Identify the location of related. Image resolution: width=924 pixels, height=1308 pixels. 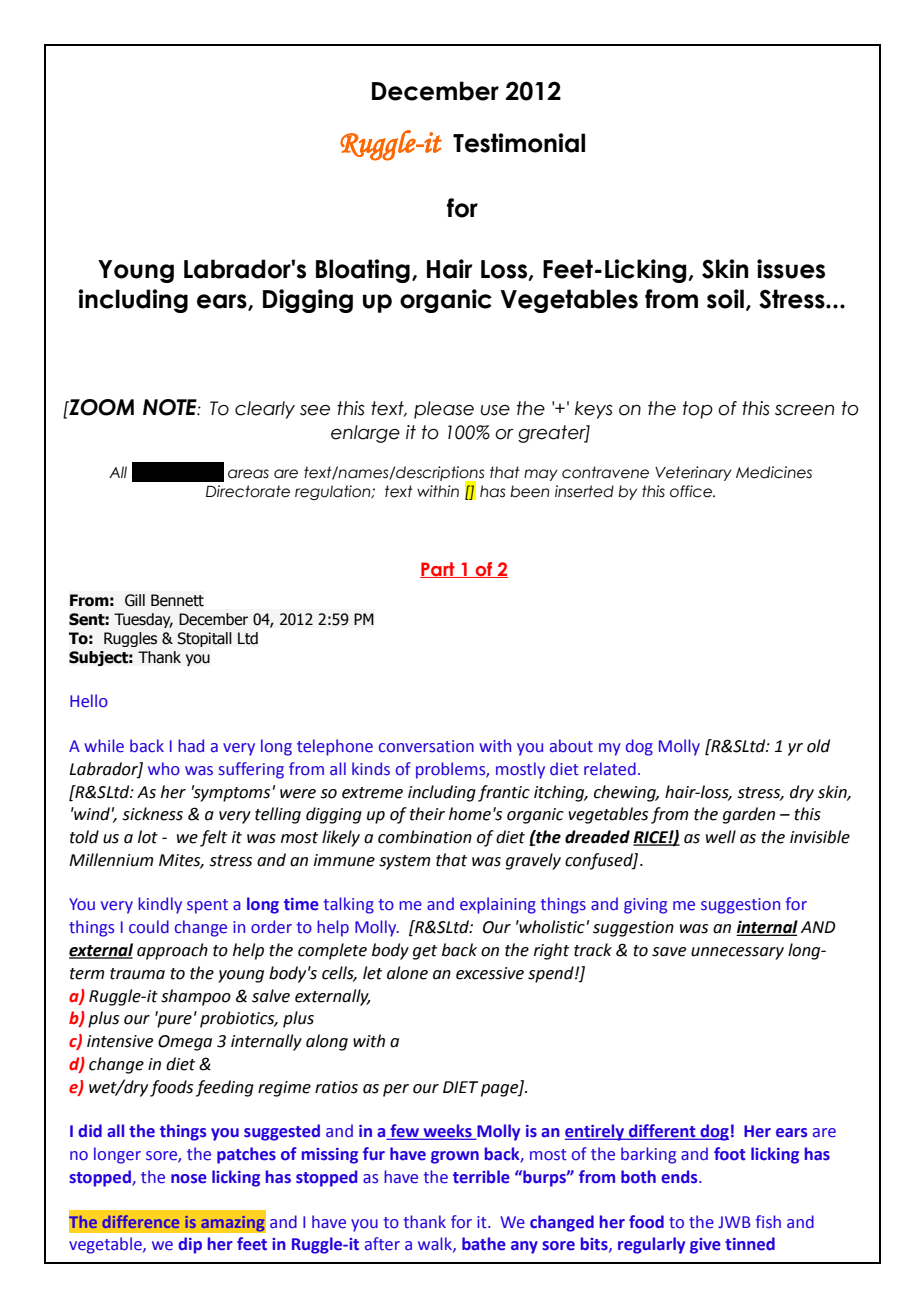
(610, 769).
